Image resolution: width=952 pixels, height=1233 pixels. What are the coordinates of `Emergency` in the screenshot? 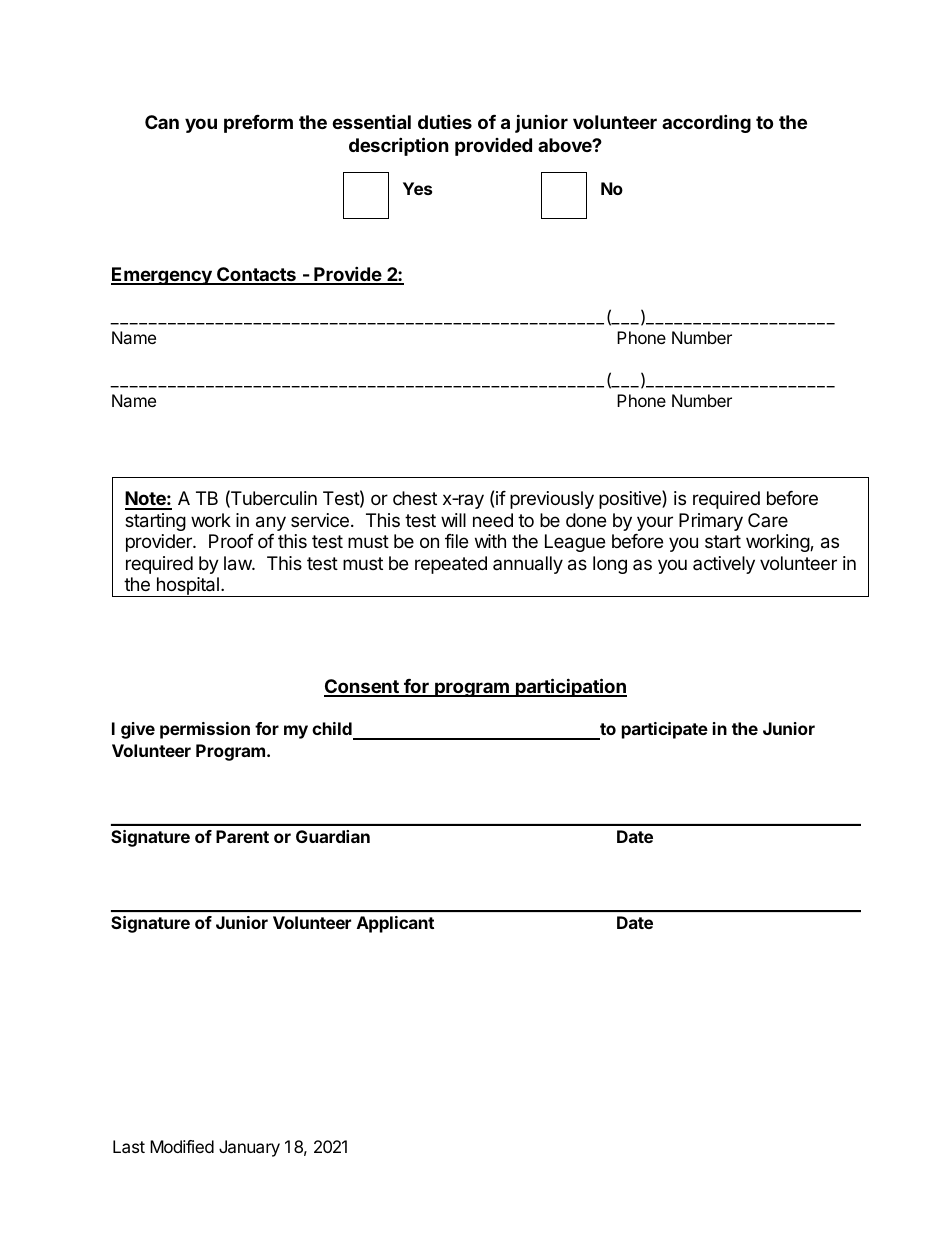 It's located at (162, 276).
